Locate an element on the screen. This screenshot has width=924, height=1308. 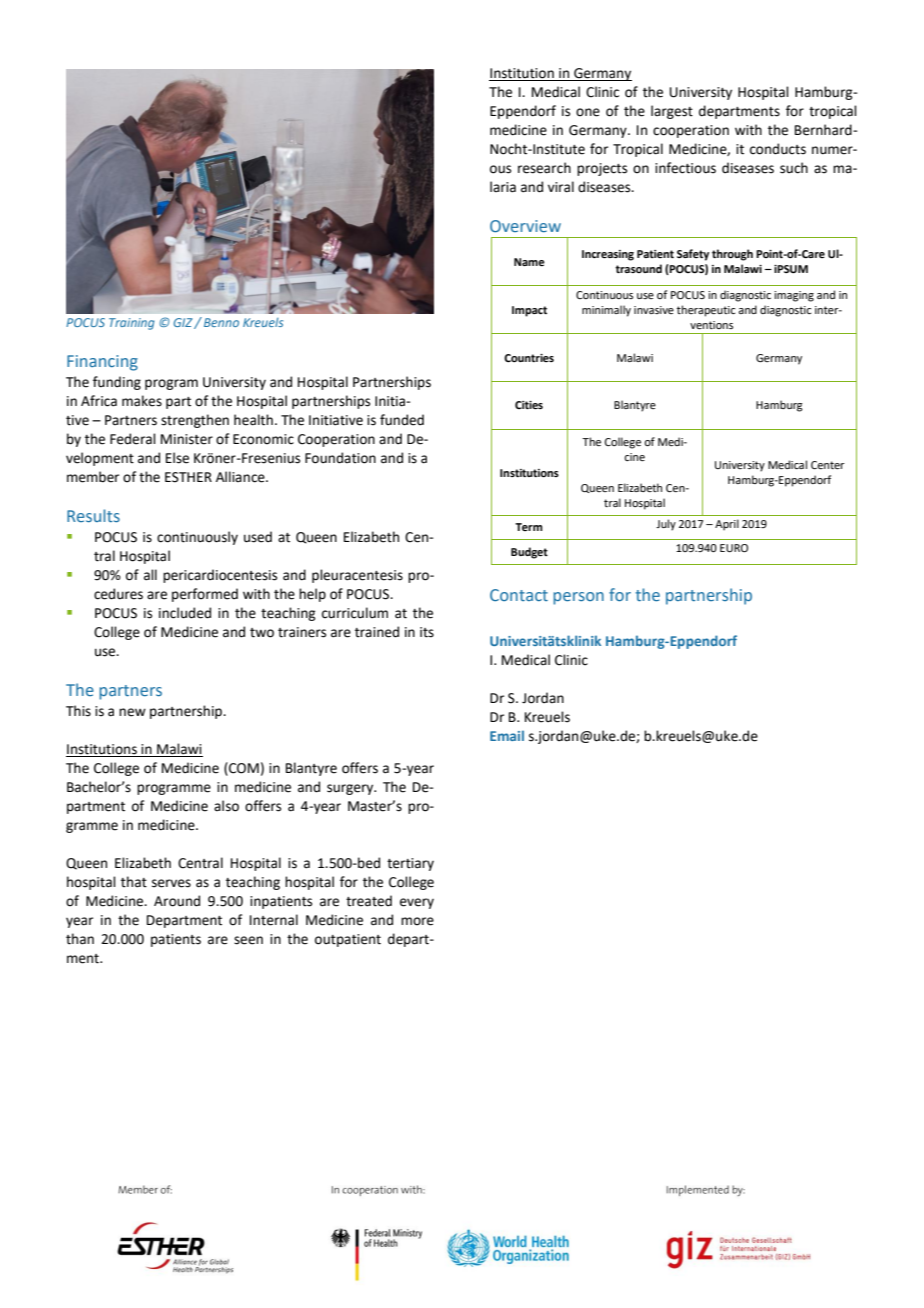
conducts is located at coordinates (778, 149).
